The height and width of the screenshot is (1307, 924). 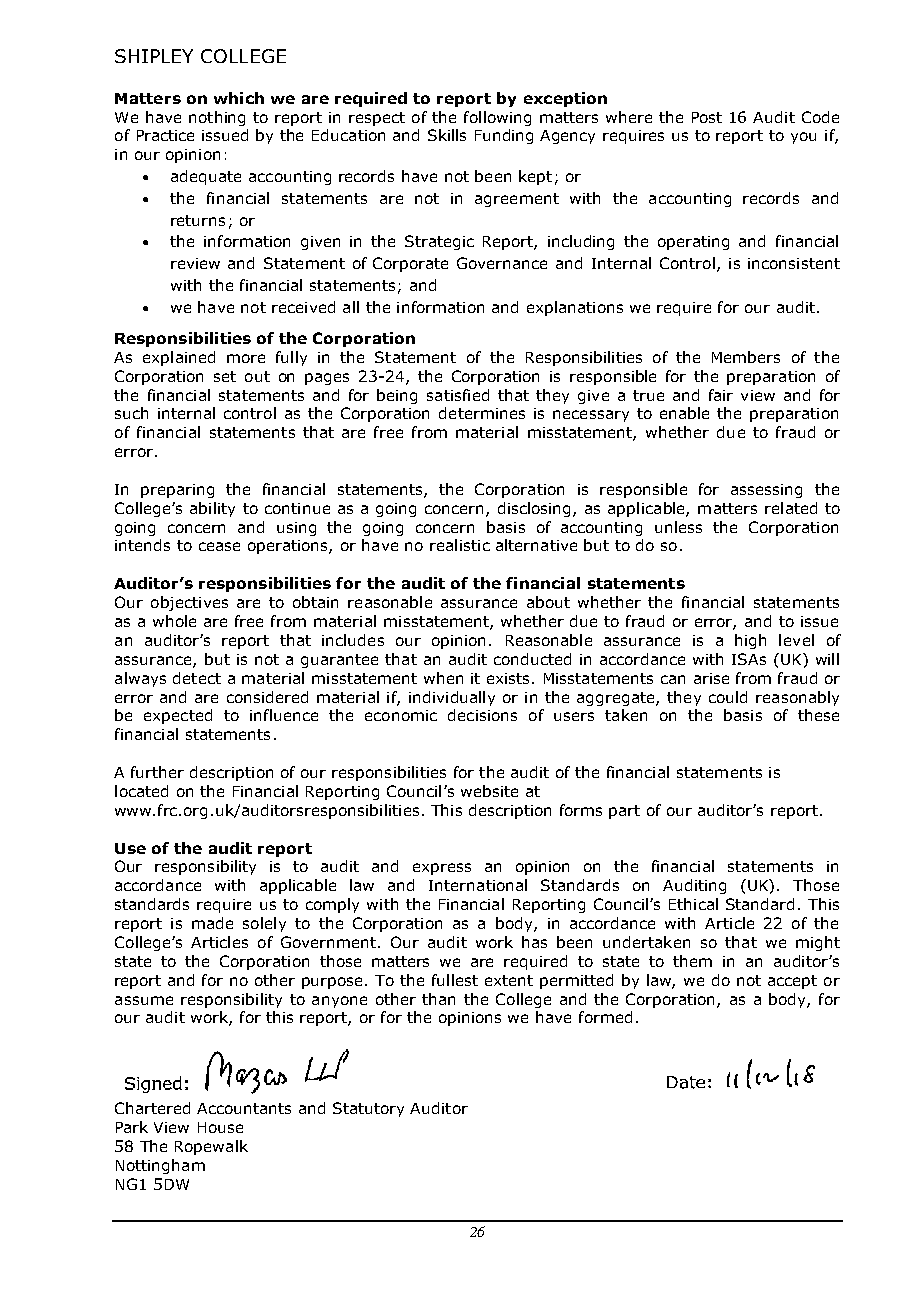 What do you see at coordinates (189, 603) in the screenshot?
I see `objectives` at bounding box center [189, 603].
